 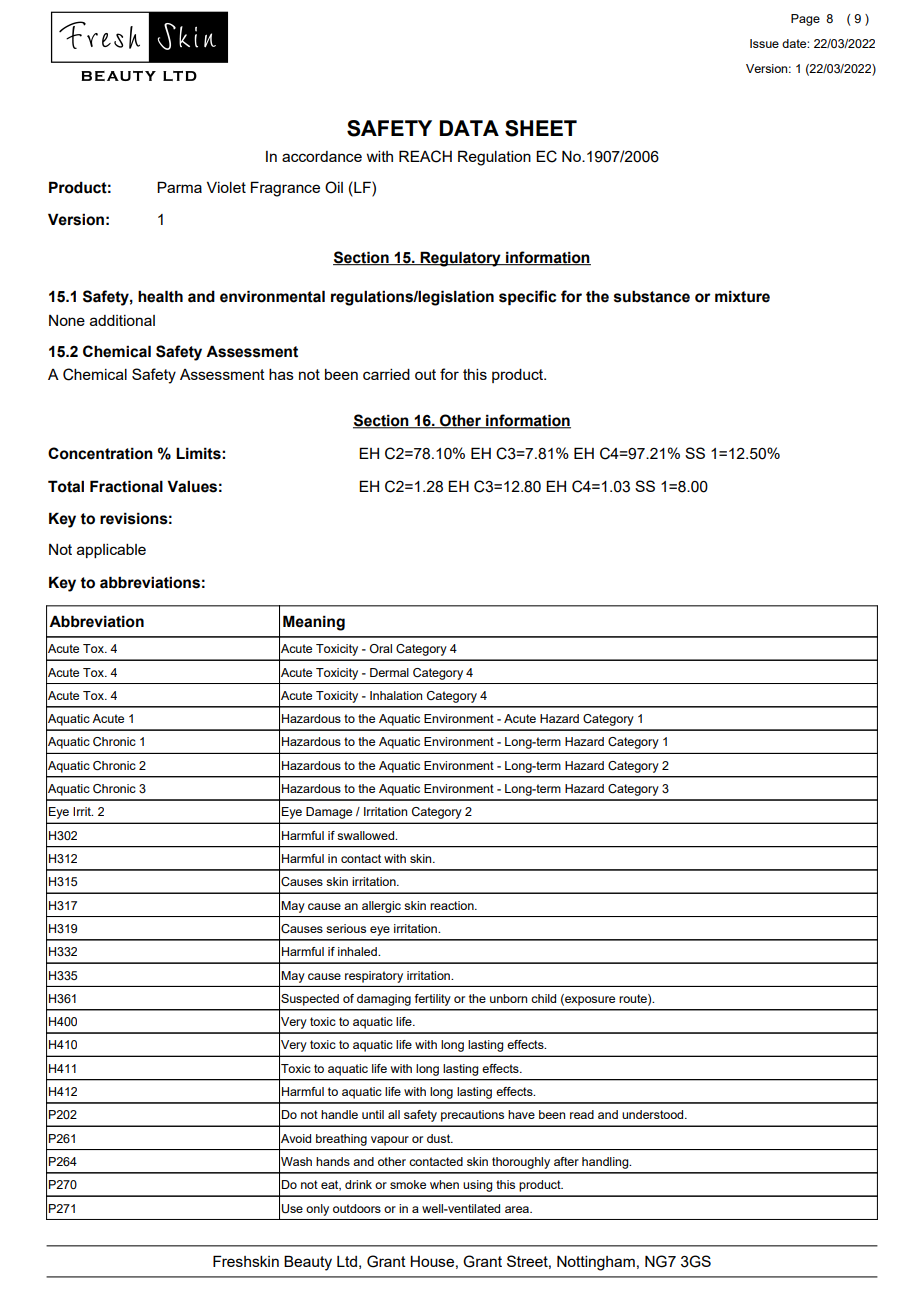 What do you see at coordinates (179, 187) in the screenshot?
I see `Parma` at bounding box center [179, 187].
